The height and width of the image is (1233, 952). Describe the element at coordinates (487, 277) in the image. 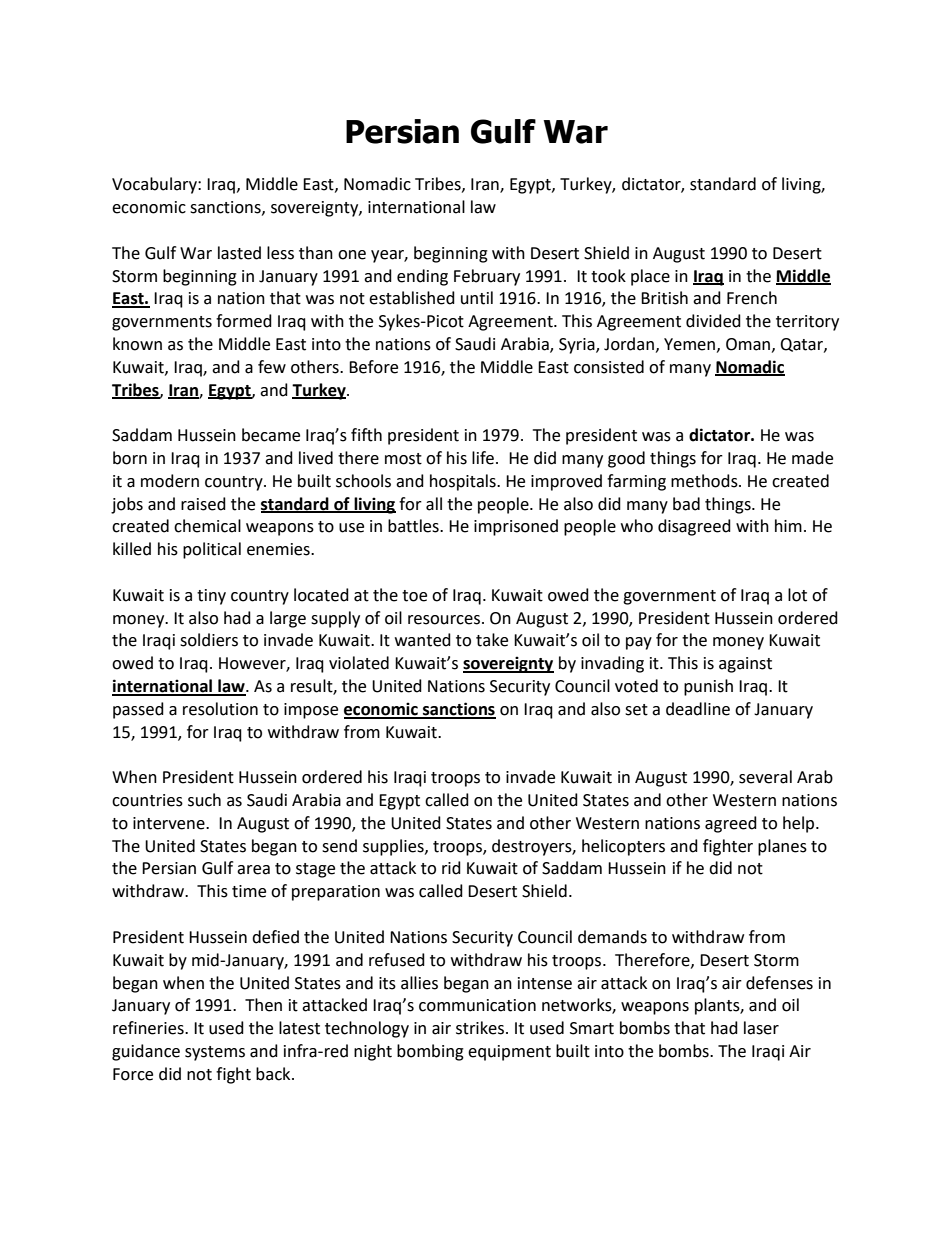

I see `February` at that location.
